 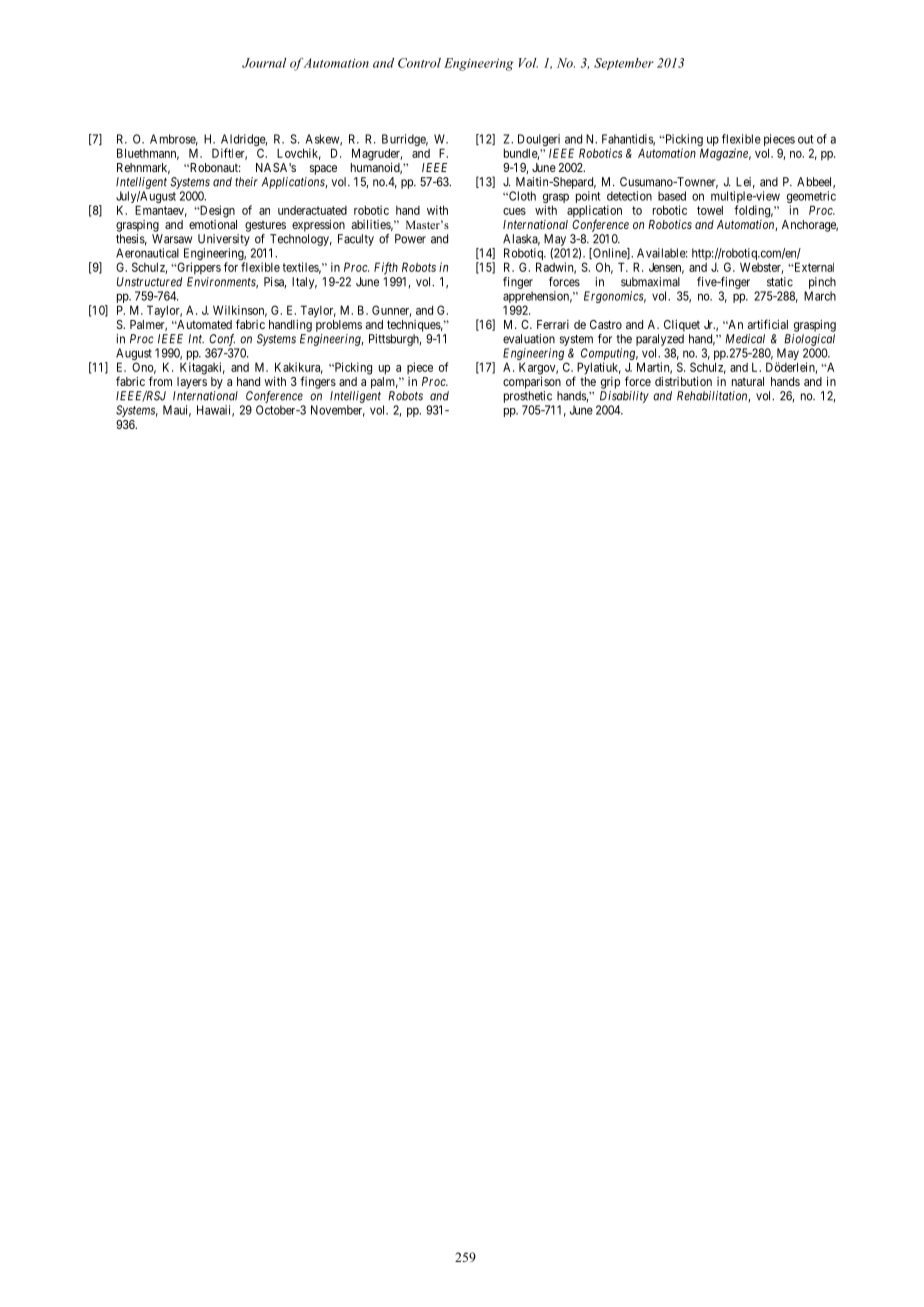 I want to click on Control, so click(x=419, y=63).
